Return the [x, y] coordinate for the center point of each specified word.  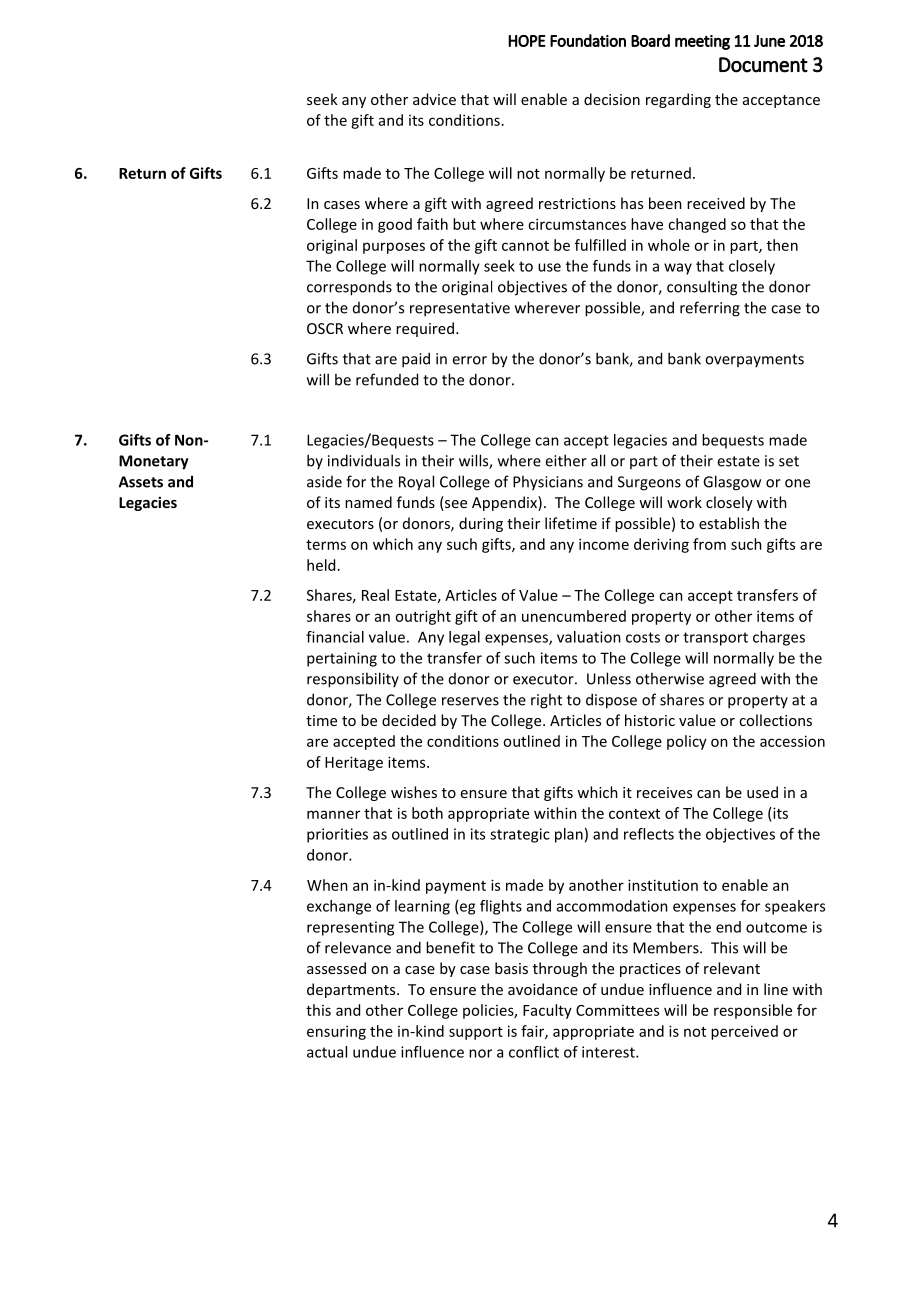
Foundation [588, 40]
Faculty [547, 1011]
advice [434, 99]
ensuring [336, 1032]
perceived [744, 1032]
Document [763, 65]
